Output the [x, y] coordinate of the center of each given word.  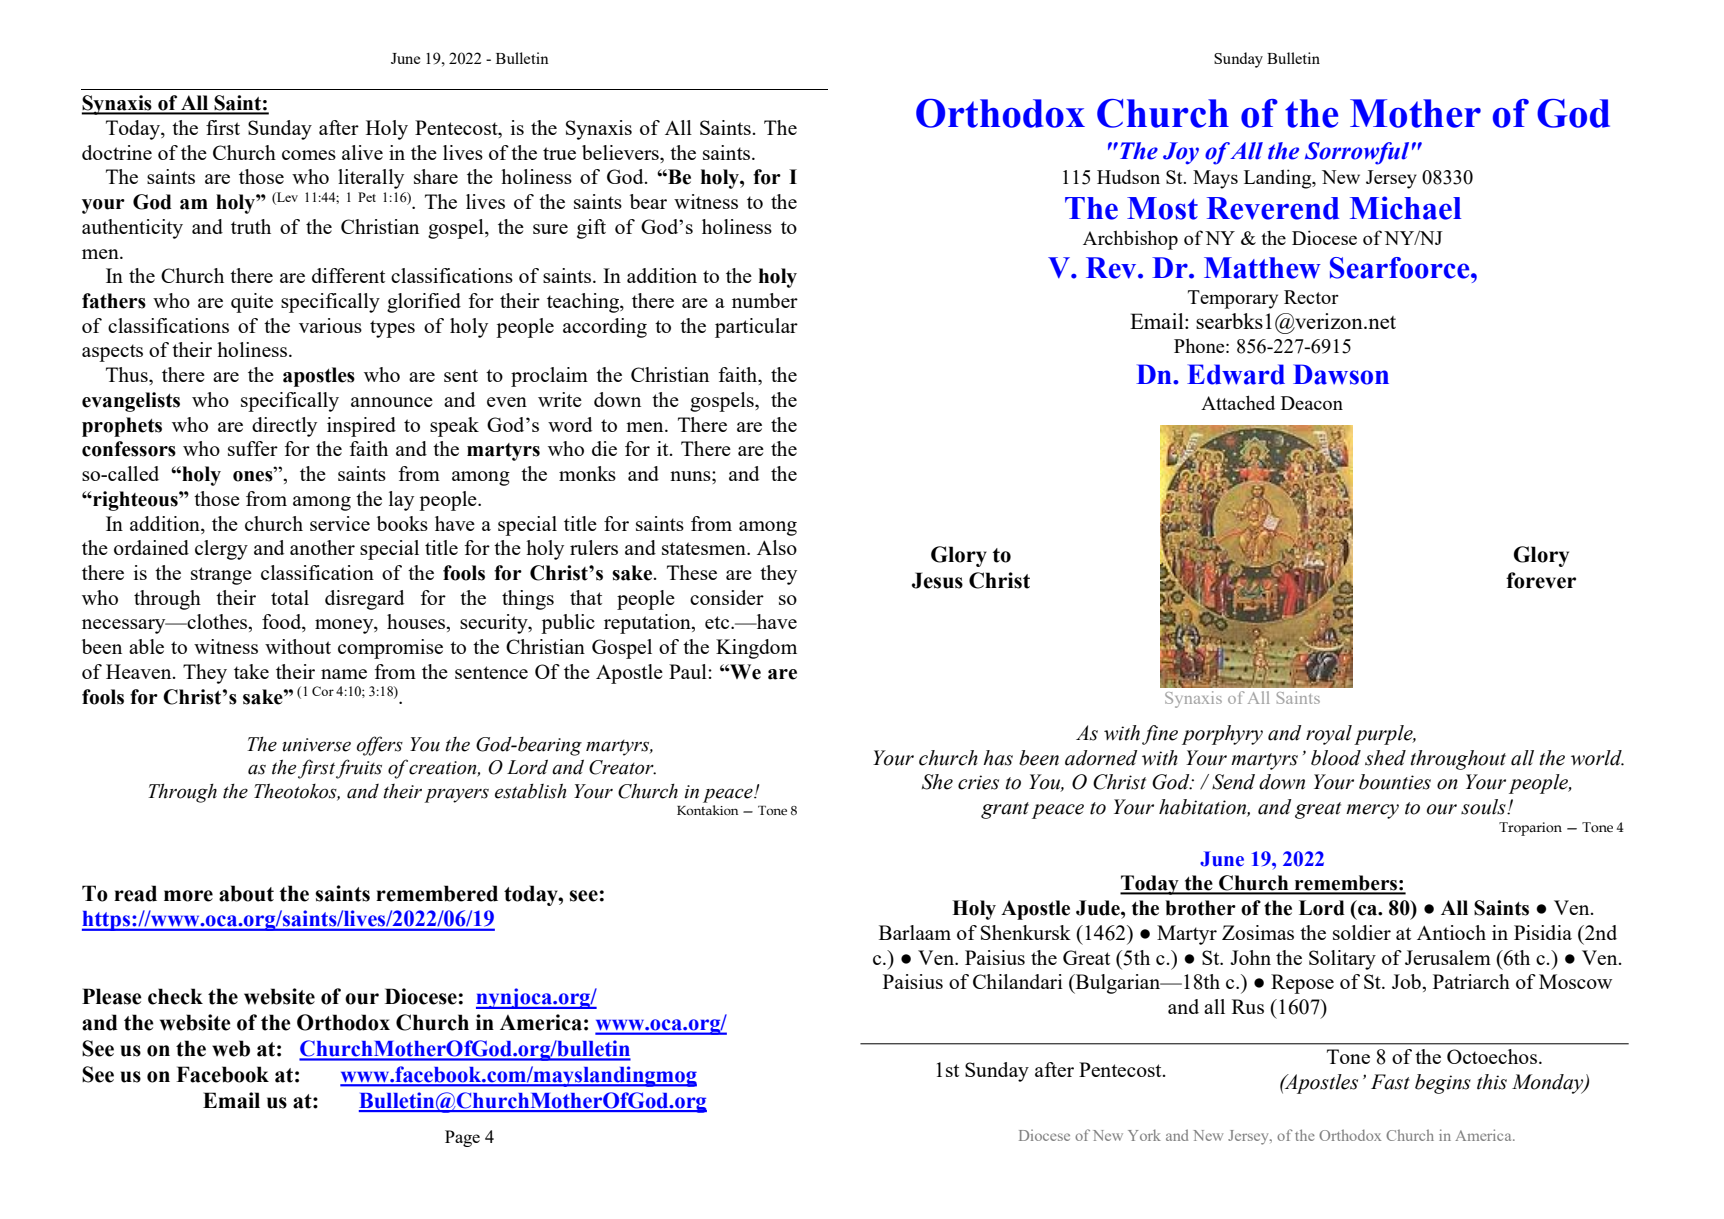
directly [284, 427]
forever [1541, 580]
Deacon [1312, 403]
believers [621, 152]
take [251, 671]
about [246, 893]
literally [371, 179]
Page [462, 1138]
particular [756, 328]
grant [1005, 810]
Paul [689, 671]
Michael [1405, 208]
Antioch [1451, 932]
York [1144, 1135]
